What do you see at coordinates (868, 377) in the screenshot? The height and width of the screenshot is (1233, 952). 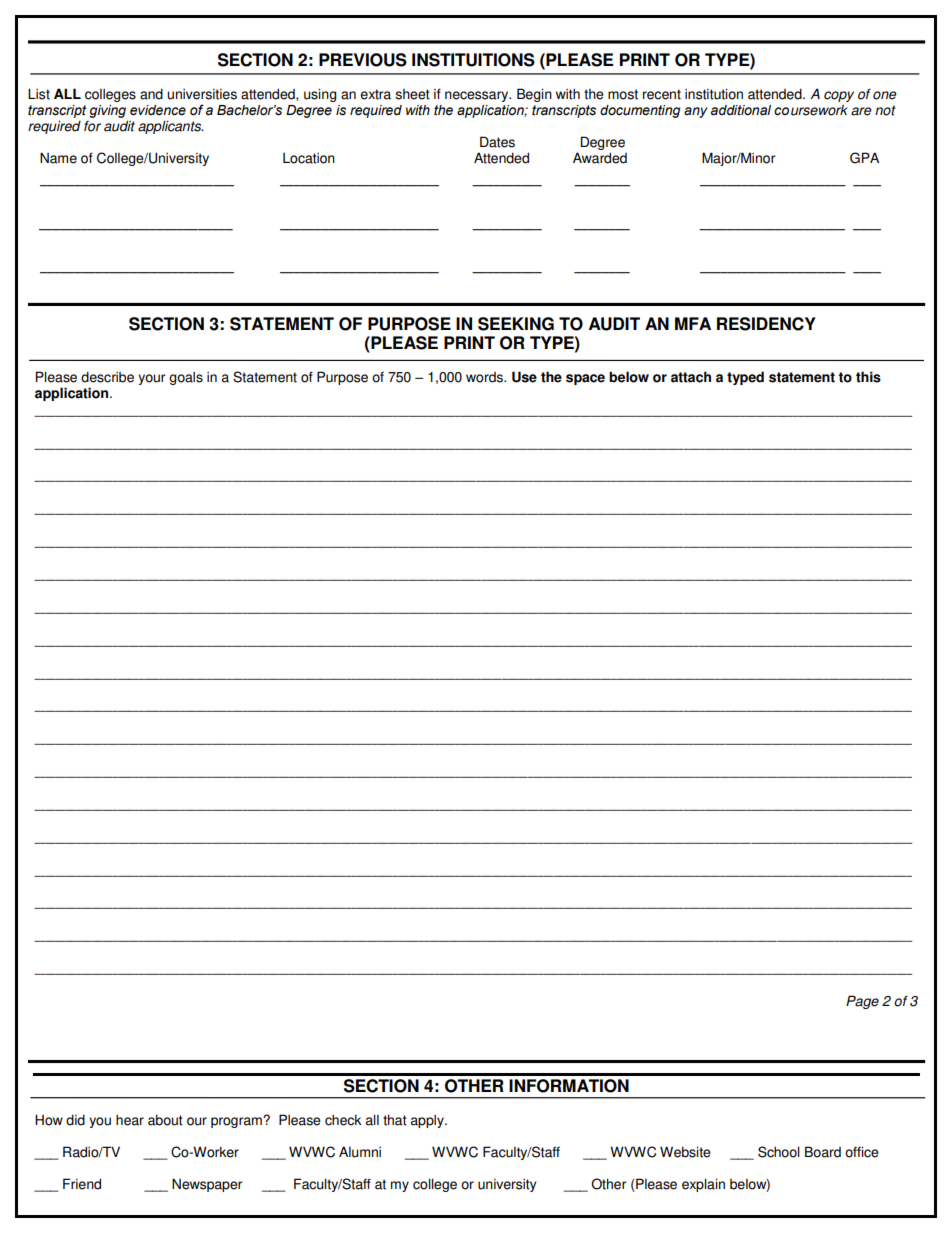 I see `this` at bounding box center [868, 377].
